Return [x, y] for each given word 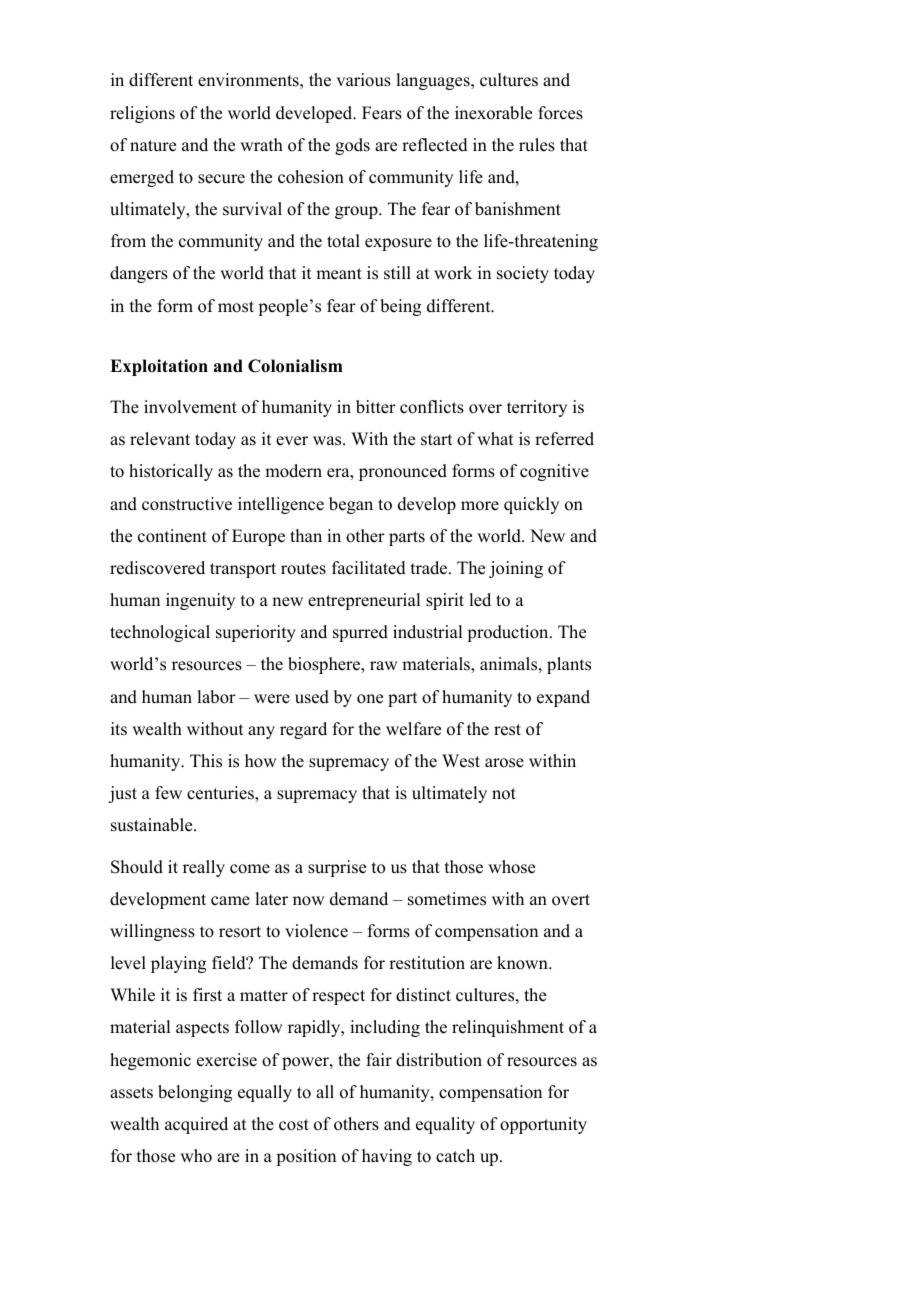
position [306, 1157]
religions [142, 114]
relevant [160, 439]
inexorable [493, 113]
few [168, 793]
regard [303, 730]
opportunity [543, 1125]
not [504, 794]
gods [352, 146]
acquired [196, 1125]
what [495, 438]
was [328, 441]
